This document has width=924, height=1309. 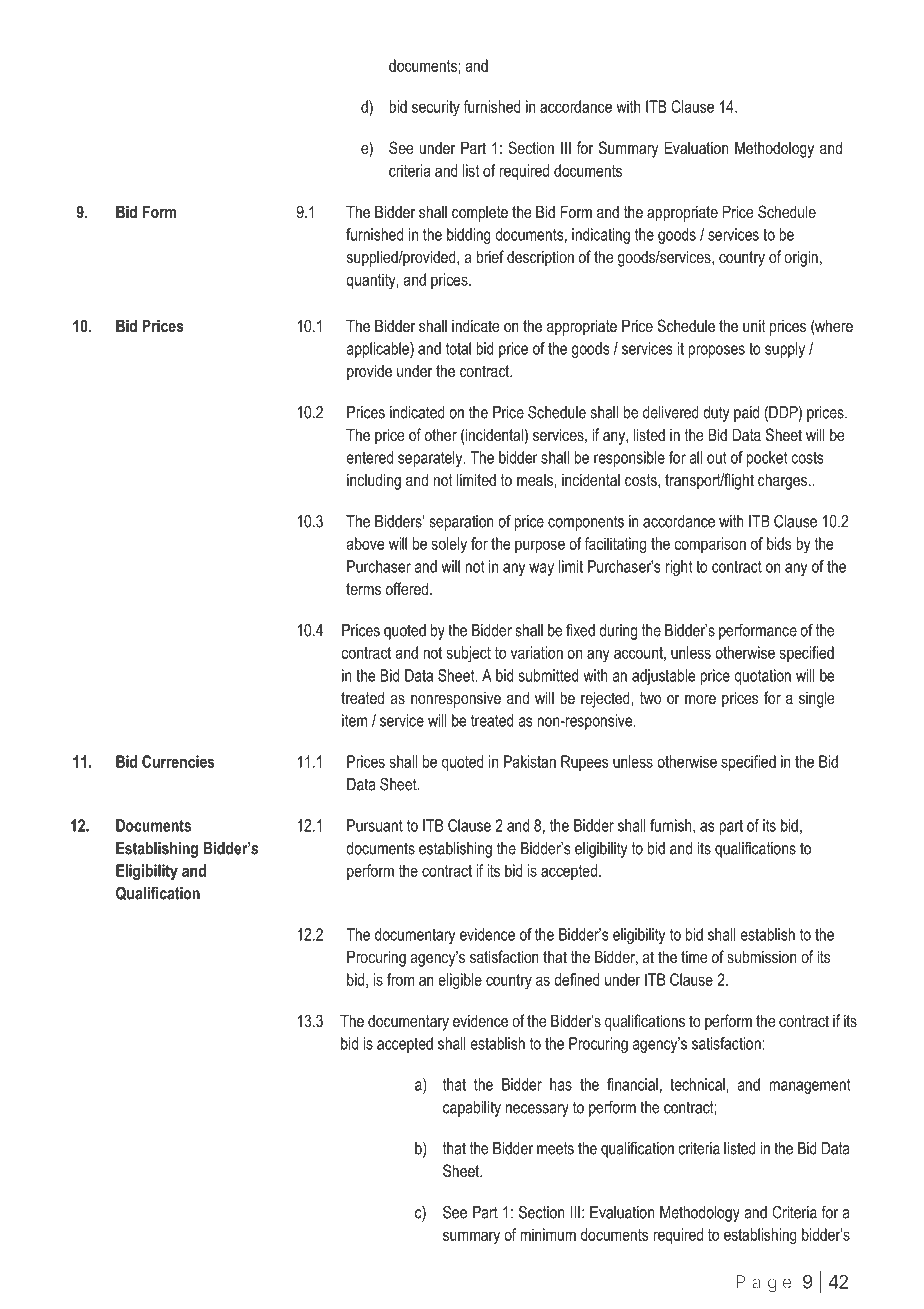 What do you see at coordinates (698, 1084) in the document?
I see `technical` at bounding box center [698, 1084].
